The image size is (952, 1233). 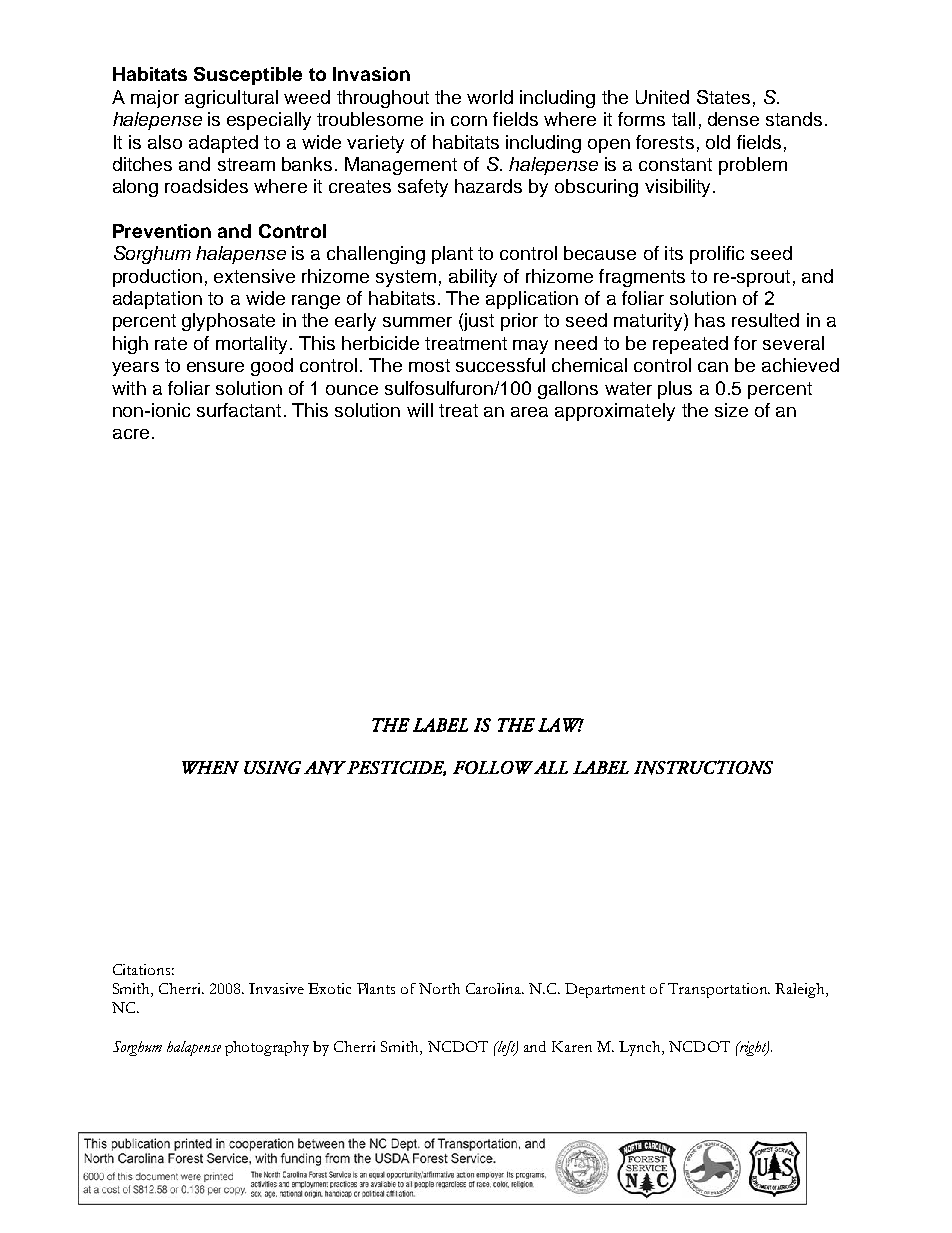 What do you see at coordinates (719, 990) in the image?
I see `Transportation` at bounding box center [719, 990].
